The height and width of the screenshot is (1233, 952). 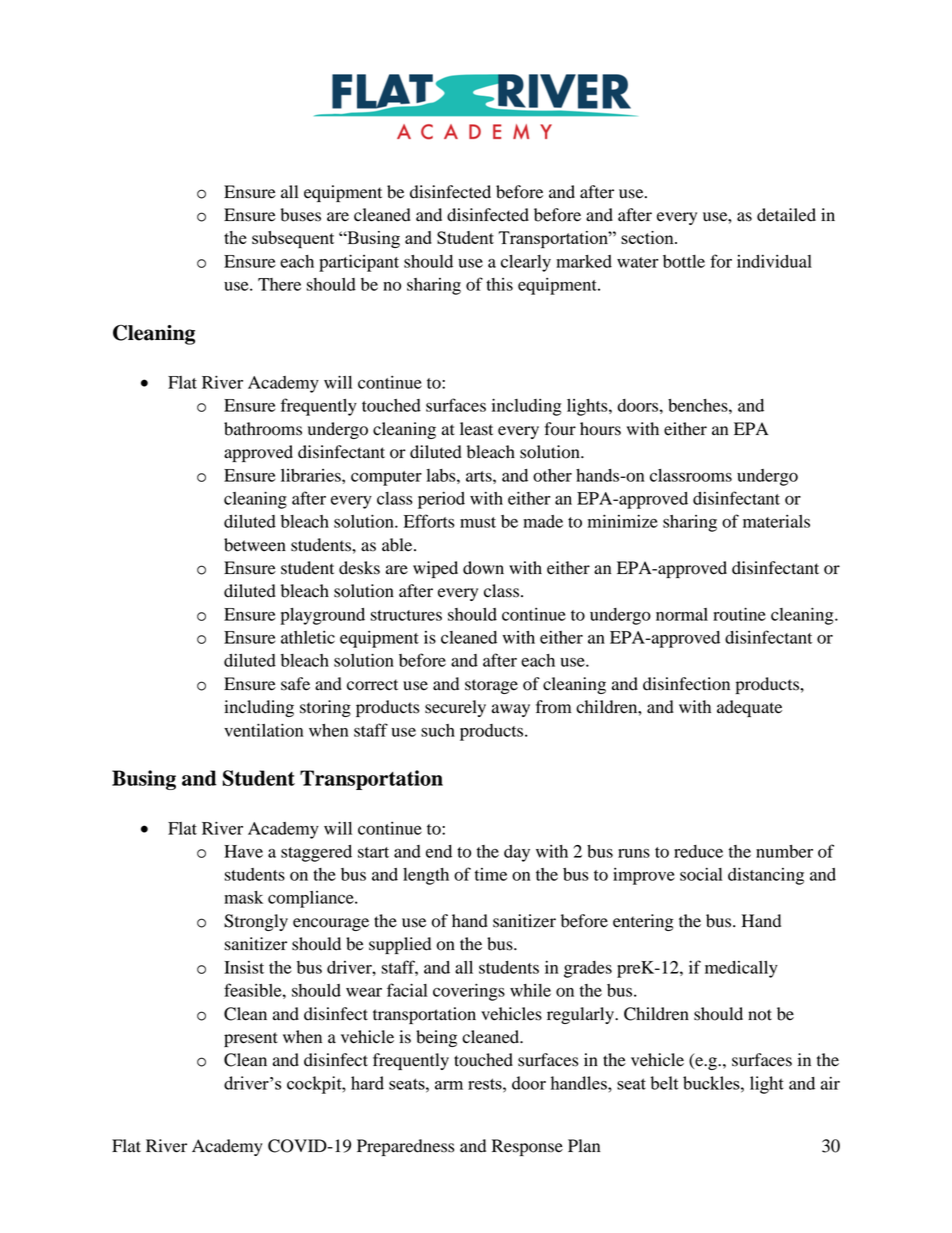 I want to click on compliance, so click(x=312, y=899).
